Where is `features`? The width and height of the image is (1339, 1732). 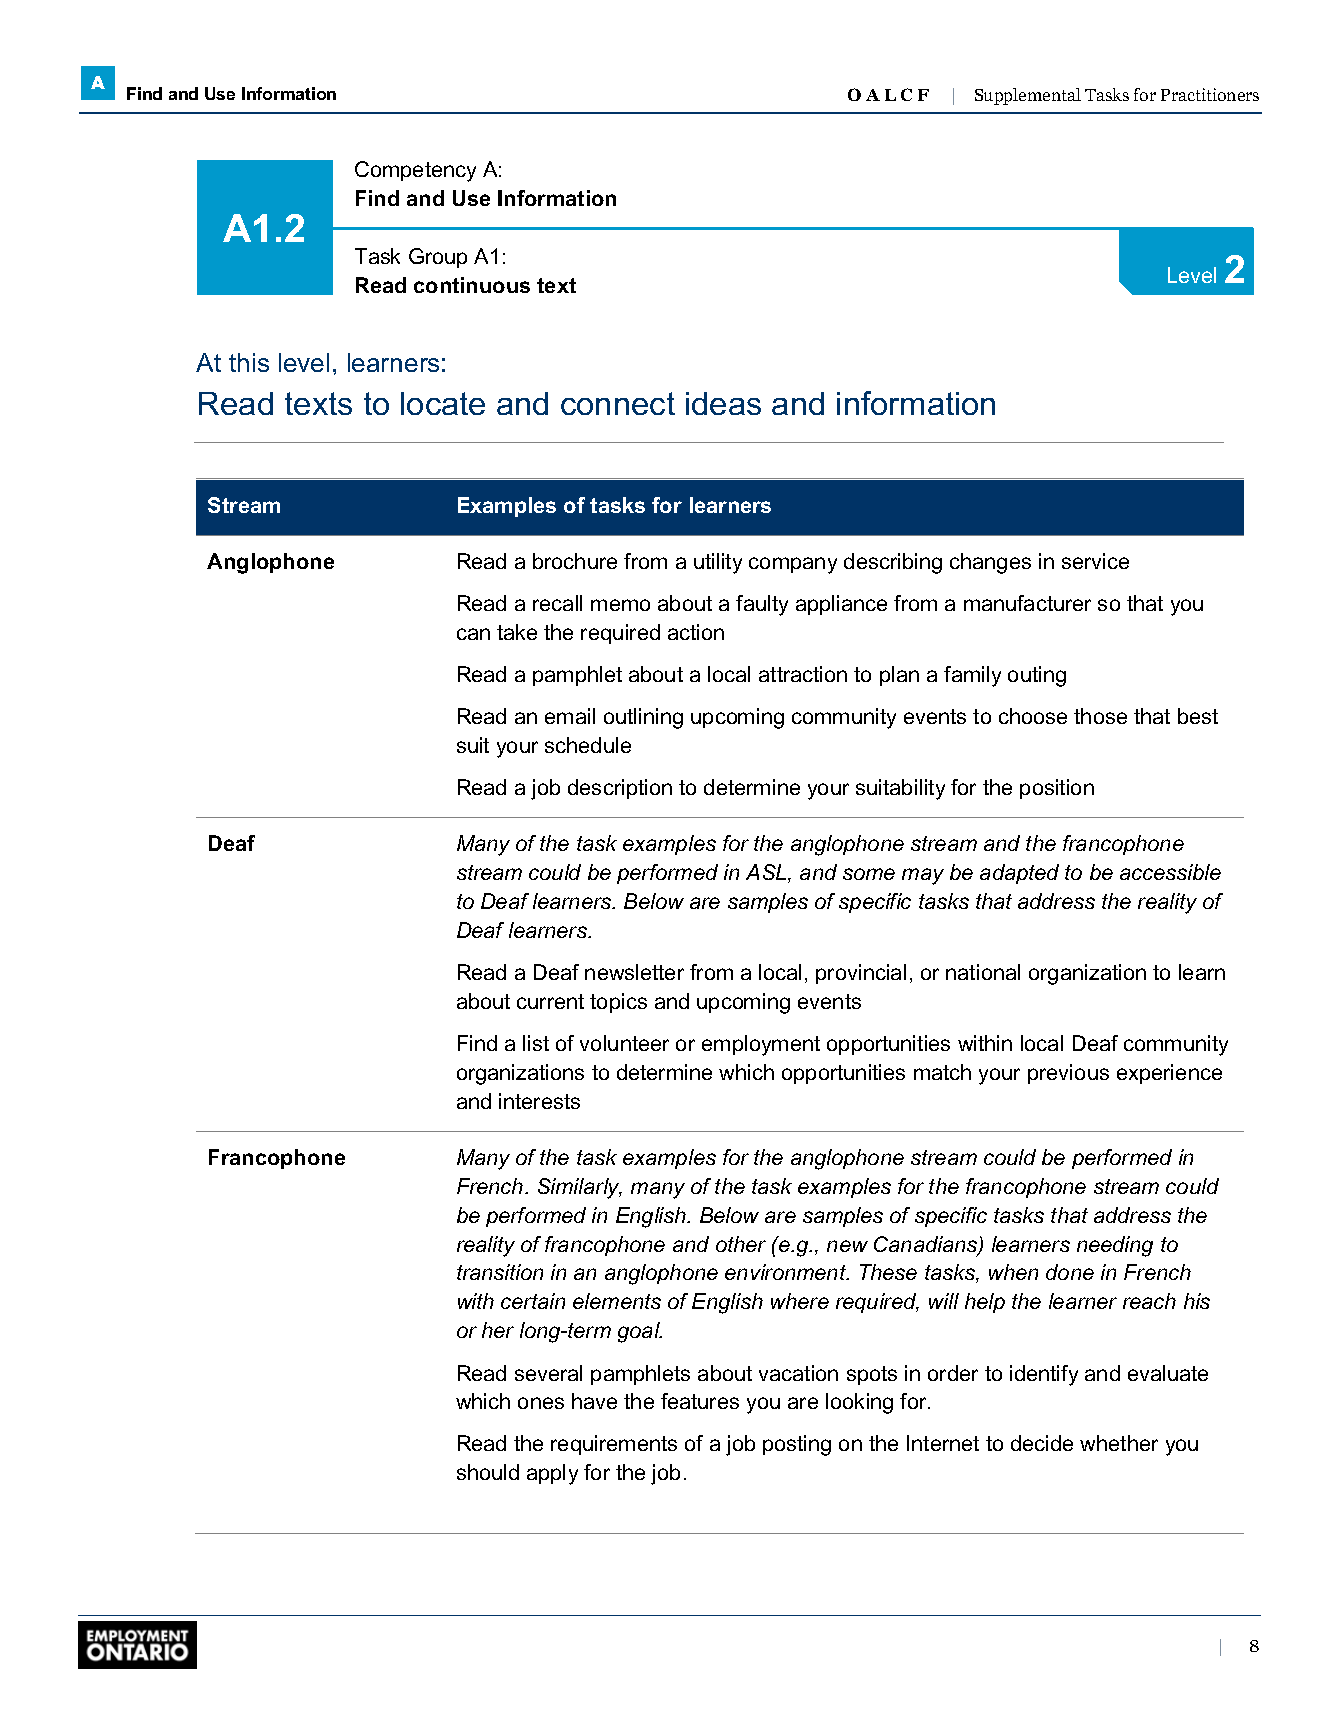 features is located at coordinates (700, 1401).
